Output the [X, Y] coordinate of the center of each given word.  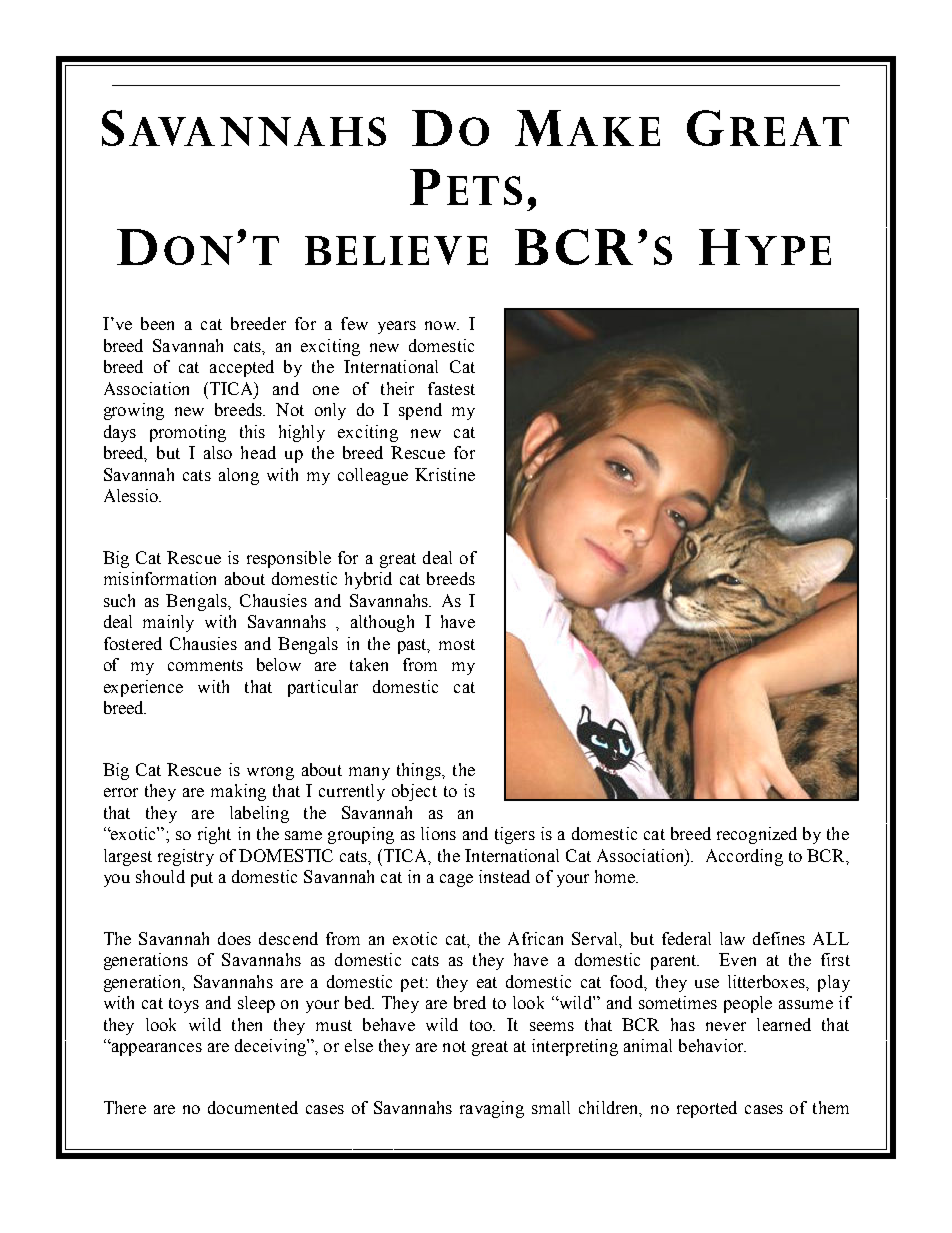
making [238, 792]
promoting [188, 433]
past [414, 646]
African [535, 938]
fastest [451, 388]
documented [253, 1107]
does [234, 938]
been [157, 323]
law [732, 938]
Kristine [445, 474]
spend [420, 411]
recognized [757, 835]
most [457, 644]
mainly [168, 623]
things [420, 771]
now [441, 325]
